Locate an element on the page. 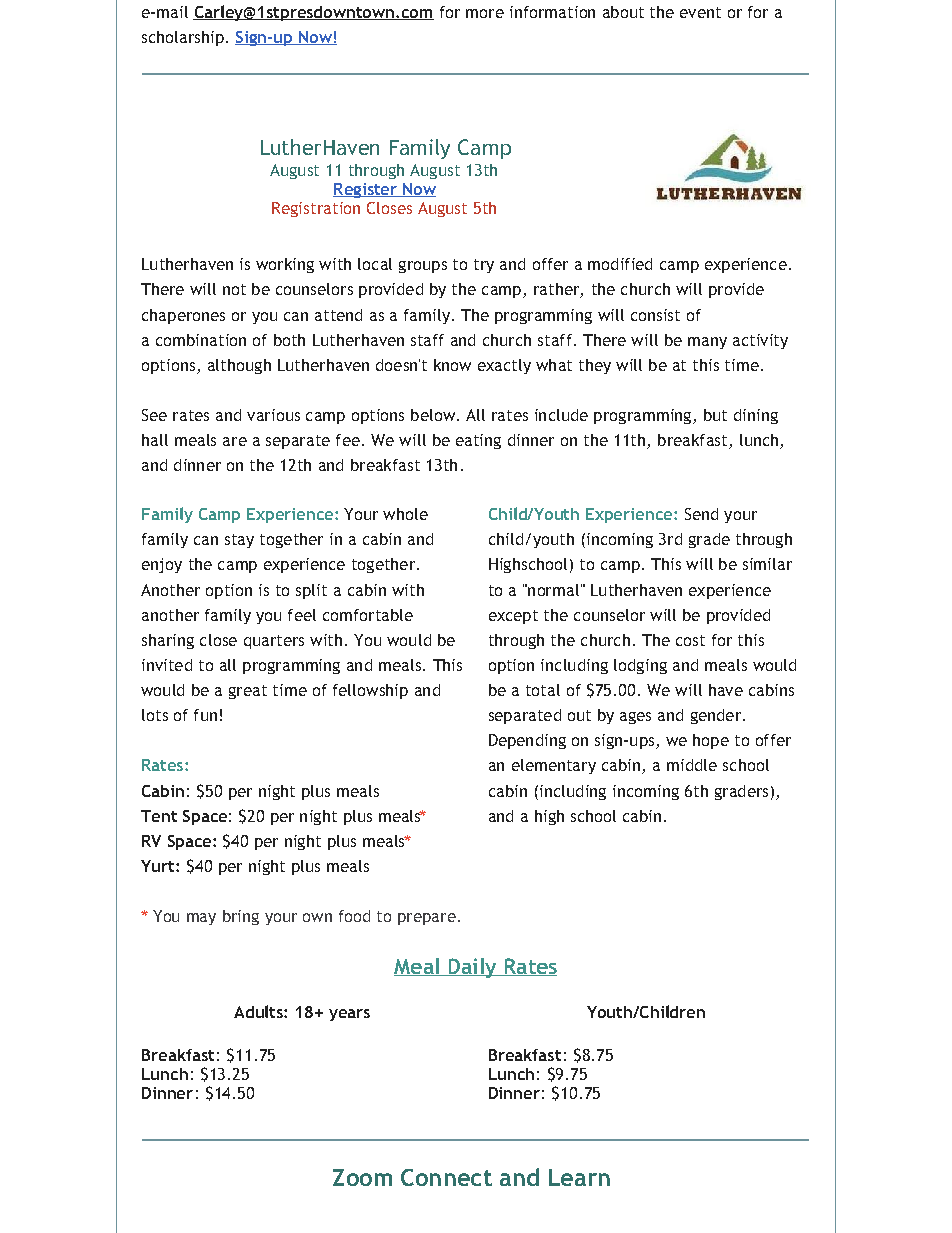  various is located at coordinates (273, 415).
